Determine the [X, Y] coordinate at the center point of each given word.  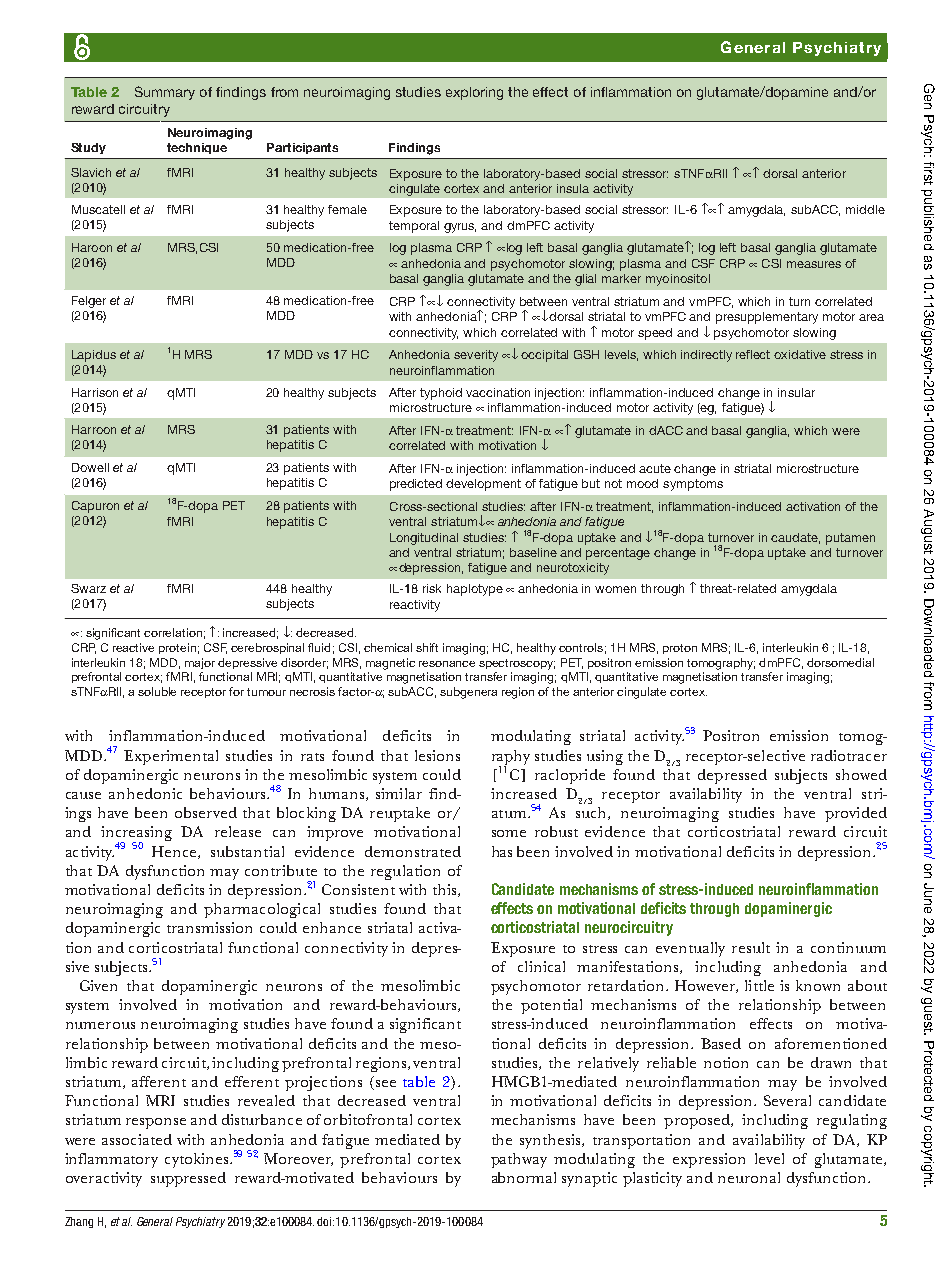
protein [177, 648]
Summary [165, 93]
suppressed [188, 1179]
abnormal [524, 1177]
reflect [753, 354]
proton [680, 649]
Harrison [95, 392]
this [446, 890]
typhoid [441, 394]
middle [865, 209]
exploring [474, 93]
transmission [209, 927]
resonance [447, 664]
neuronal [749, 1177]
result [751, 947]
